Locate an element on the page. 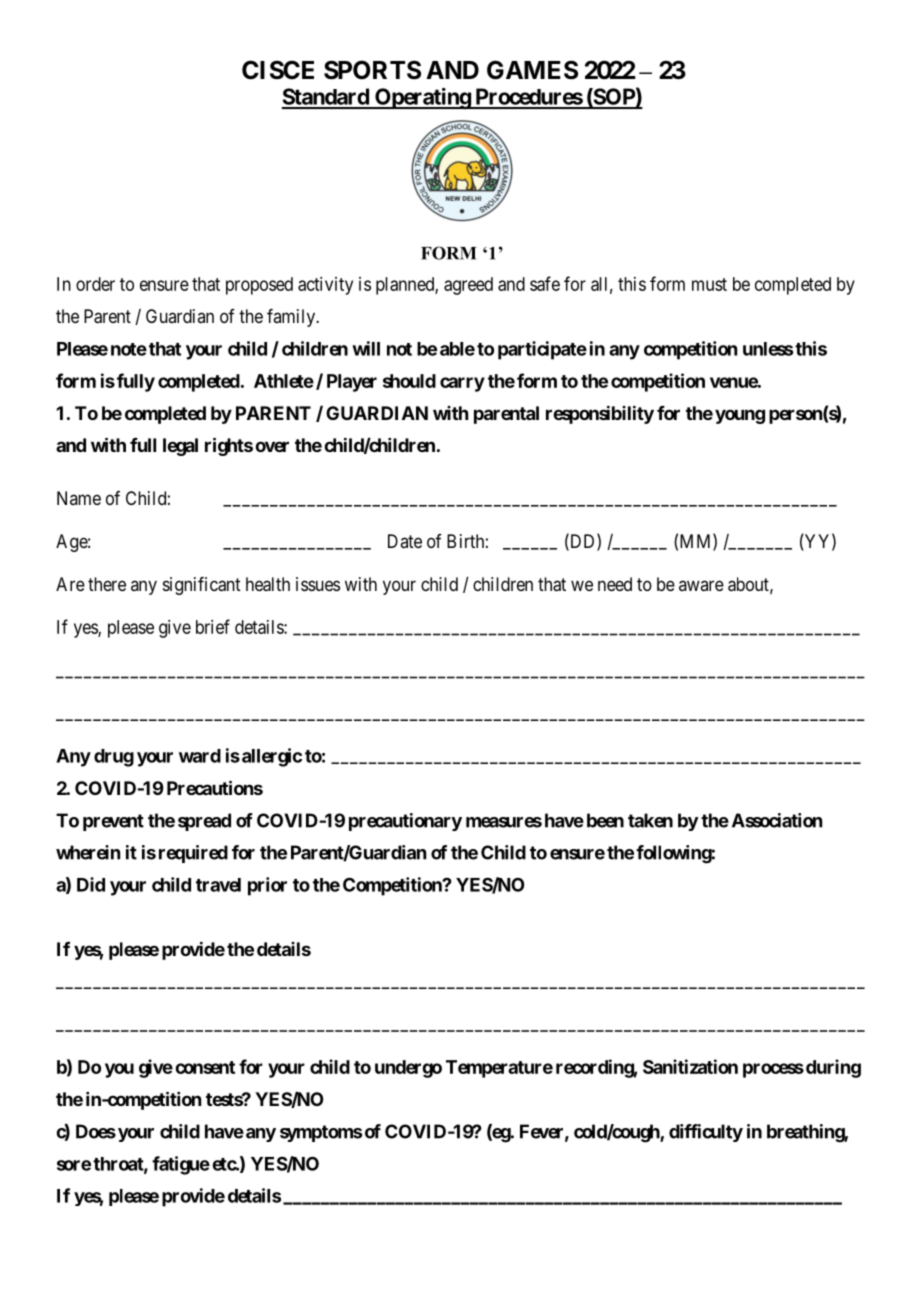 The height and width of the image is (1308, 924). must is located at coordinates (709, 284).
